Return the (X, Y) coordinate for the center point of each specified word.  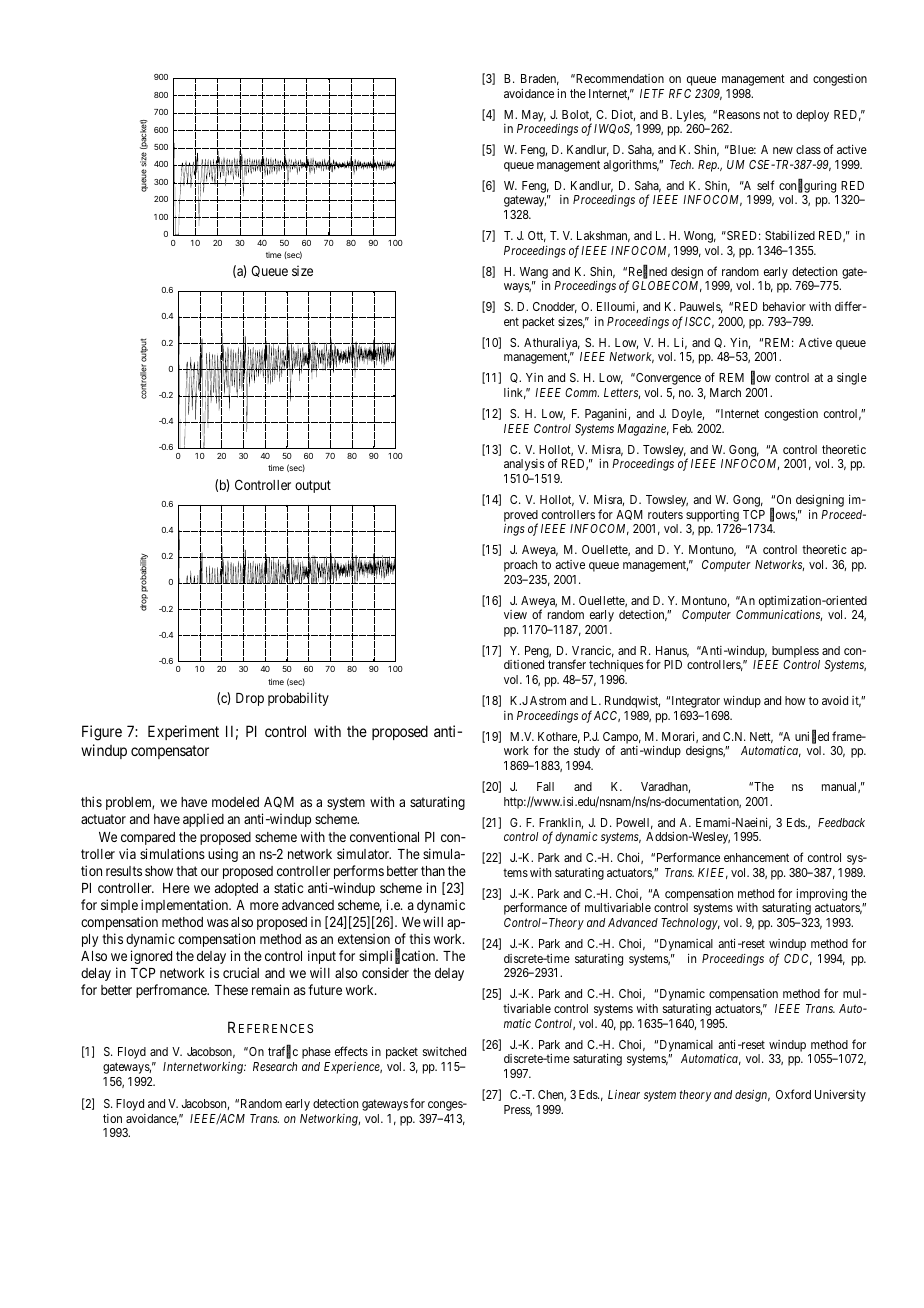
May (534, 116)
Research (275, 1066)
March (725, 392)
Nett (761, 737)
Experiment (183, 732)
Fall (545, 786)
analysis (524, 465)
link (515, 393)
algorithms (631, 166)
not (771, 115)
